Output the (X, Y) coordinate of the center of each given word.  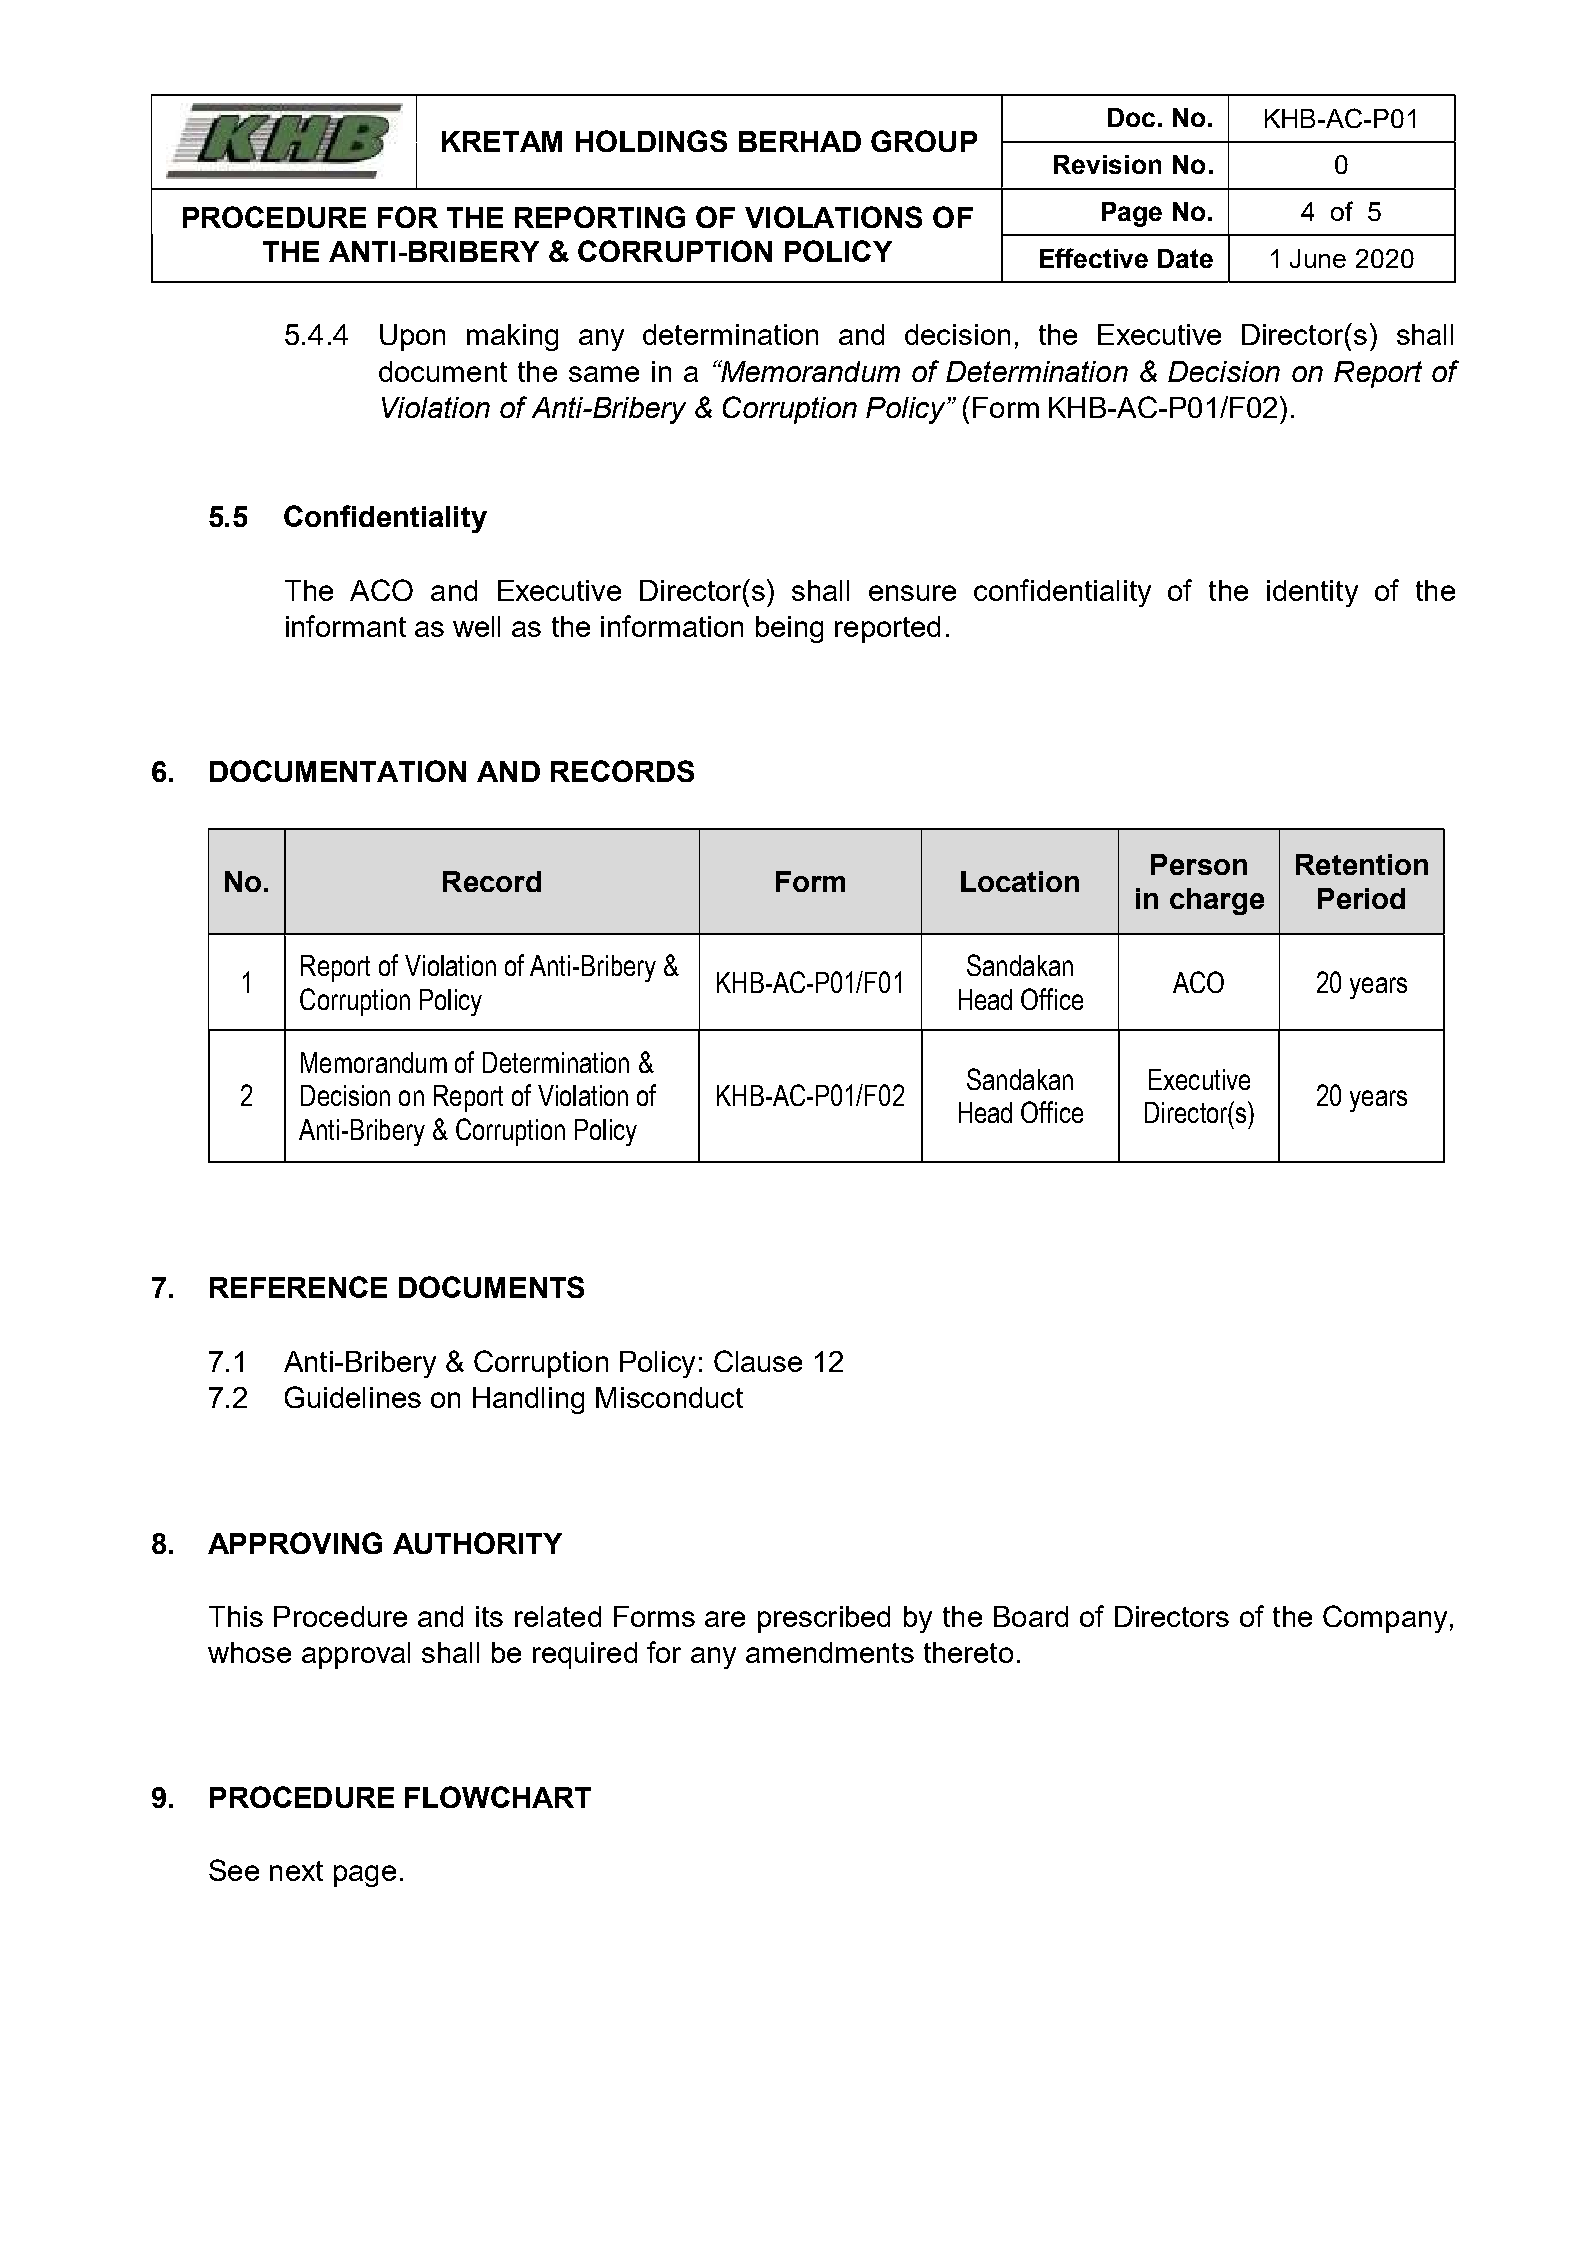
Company (1385, 1619)
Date (1185, 258)
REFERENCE (298, 1287)
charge (1217, 901)
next (296, 1871)
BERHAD (800, 141)
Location (1020, 881)
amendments (830, 1652)
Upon (412, 337)
